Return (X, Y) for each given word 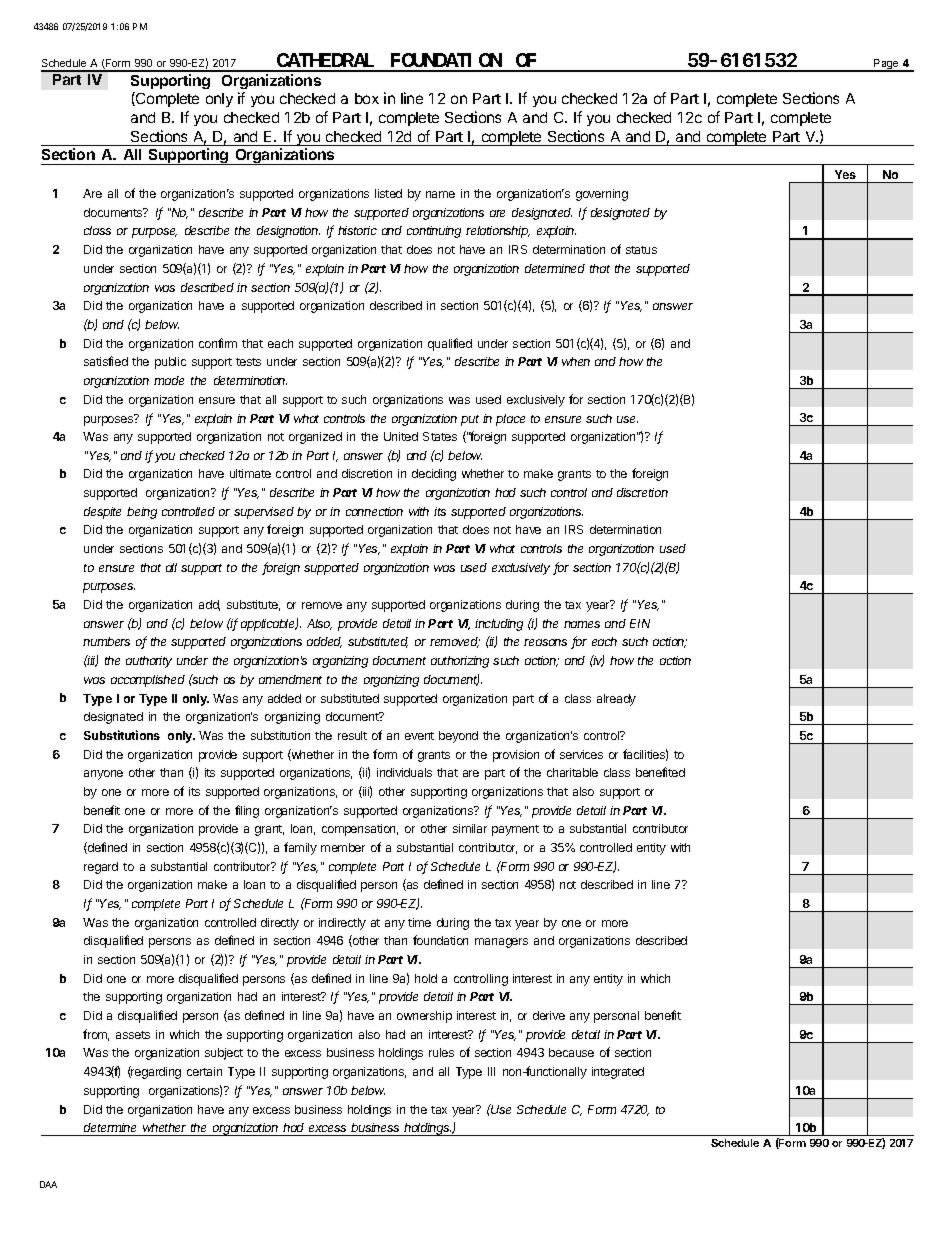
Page (886, 65)
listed (388, 193)
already (616, 700)
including (499, 625)
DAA (48, 1184)
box (367, 98)
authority (149, 662)
